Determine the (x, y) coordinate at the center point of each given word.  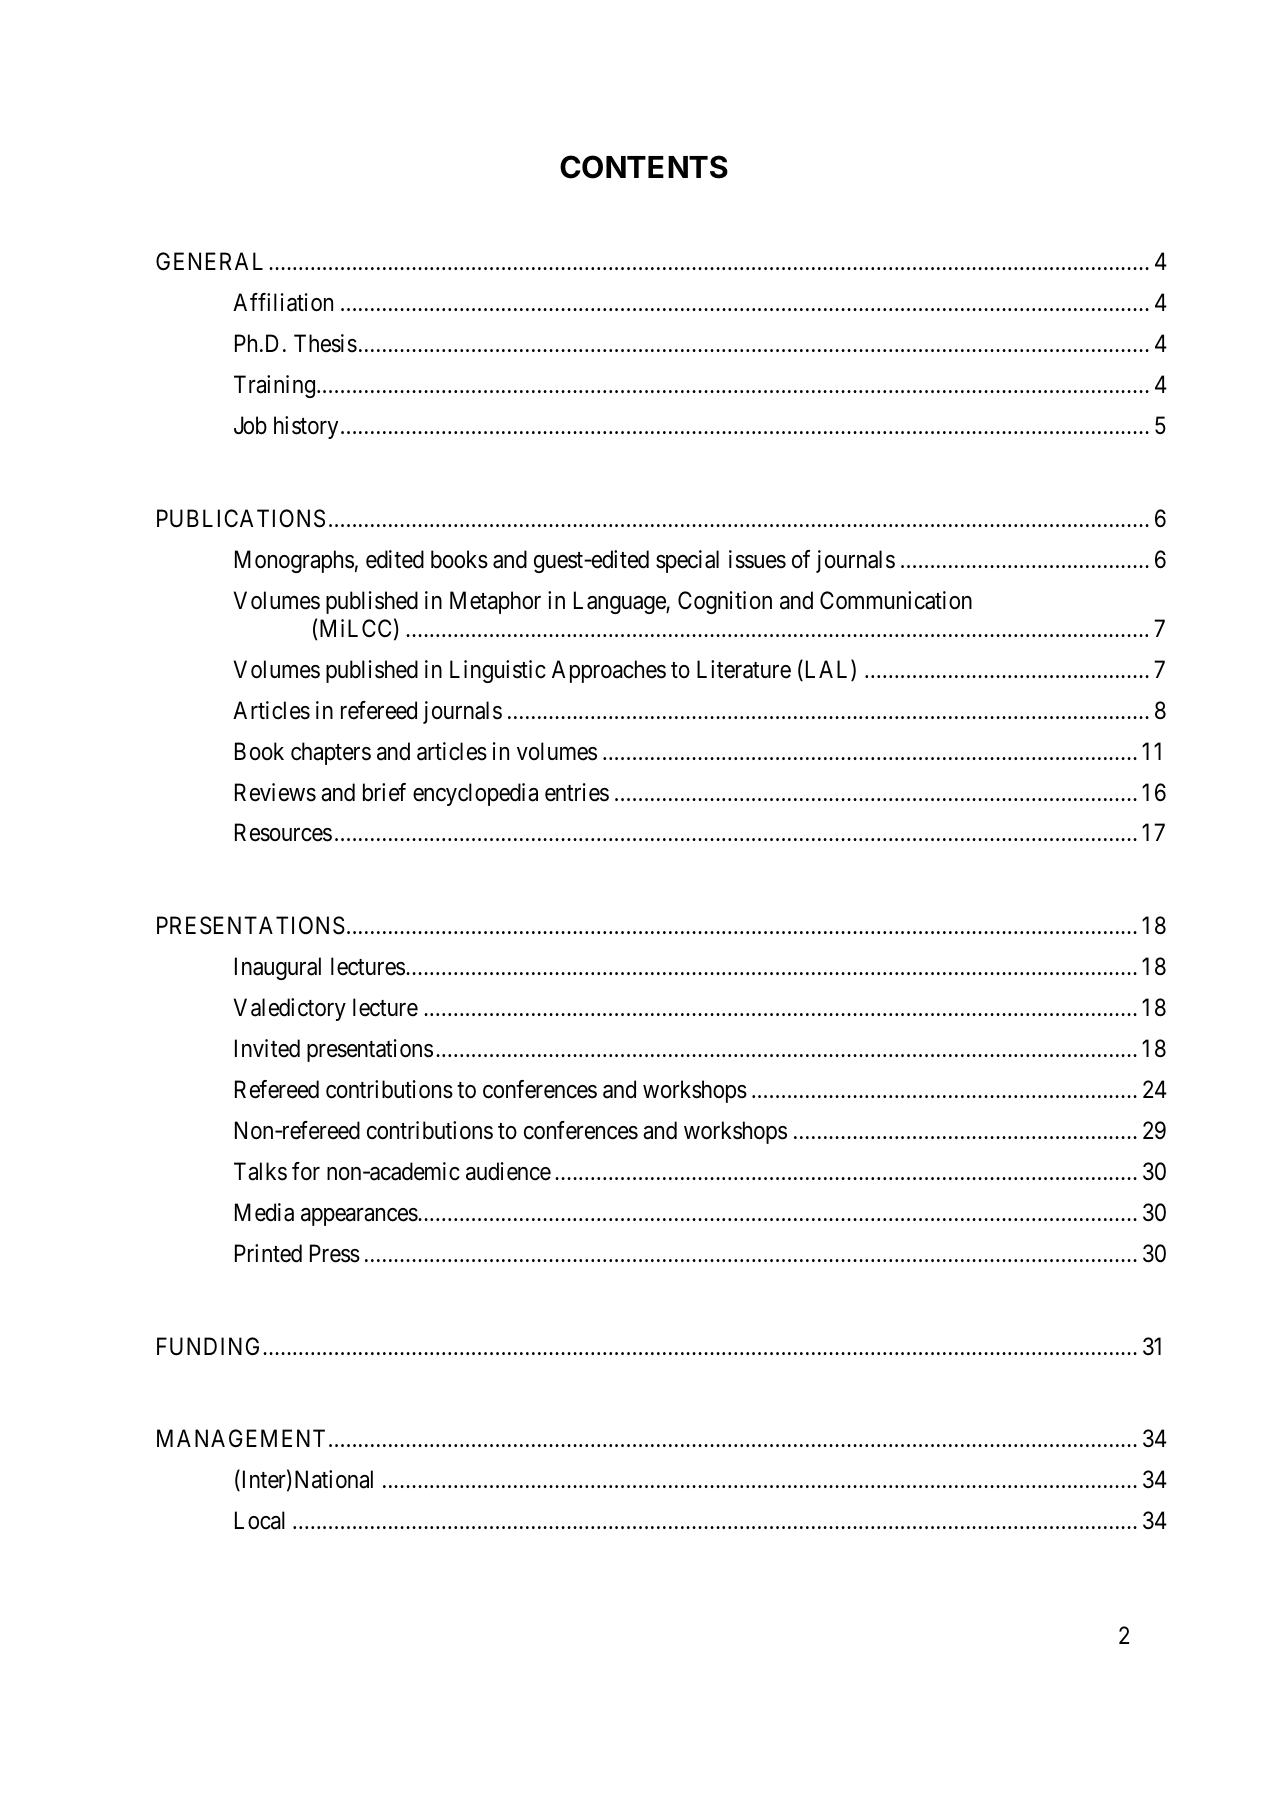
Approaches (609, 671)
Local (260, 1520)
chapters (331, 753)
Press (335, 1253)
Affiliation (283, 302)
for (306, 1171)
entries (577, 792)
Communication (896, 600)
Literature (744, 669)
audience (508, 1171)
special (687, 561)
